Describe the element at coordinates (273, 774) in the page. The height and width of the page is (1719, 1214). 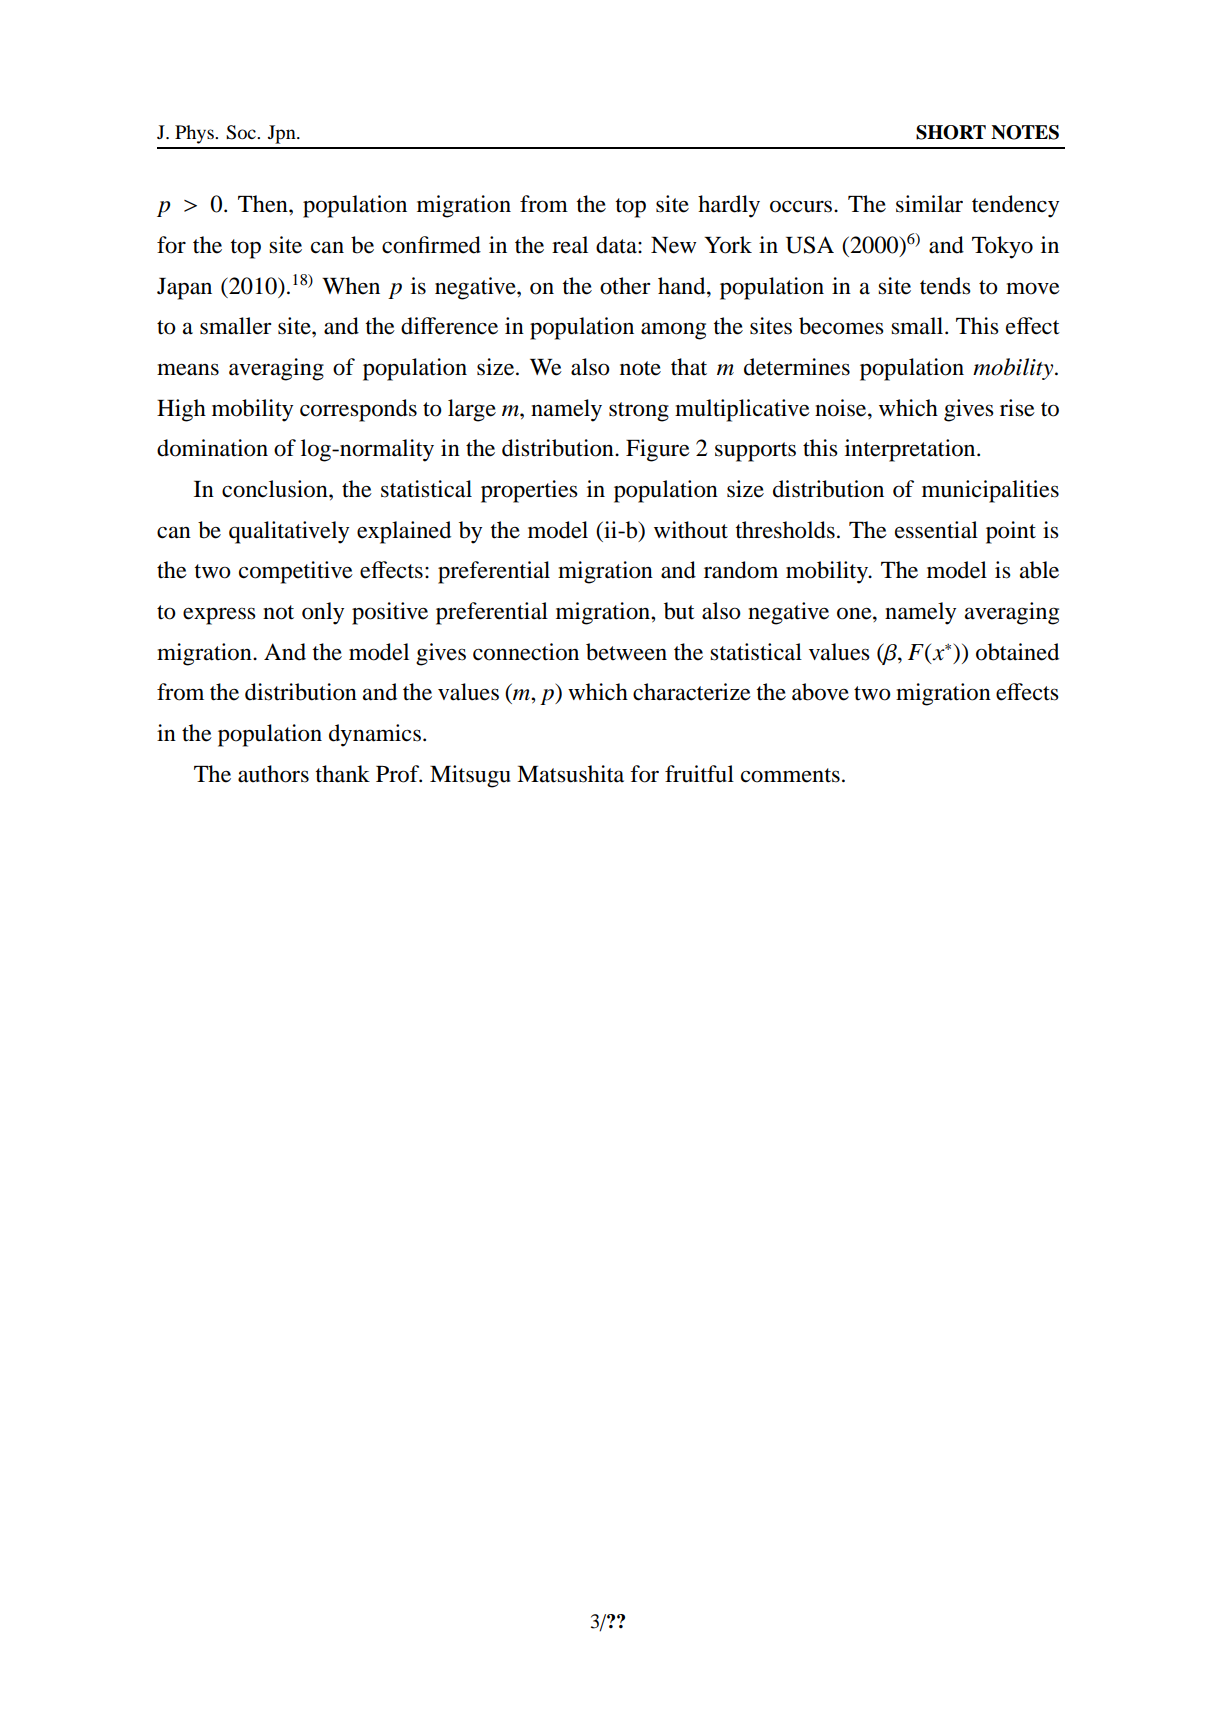
I see `authors` at that location.
